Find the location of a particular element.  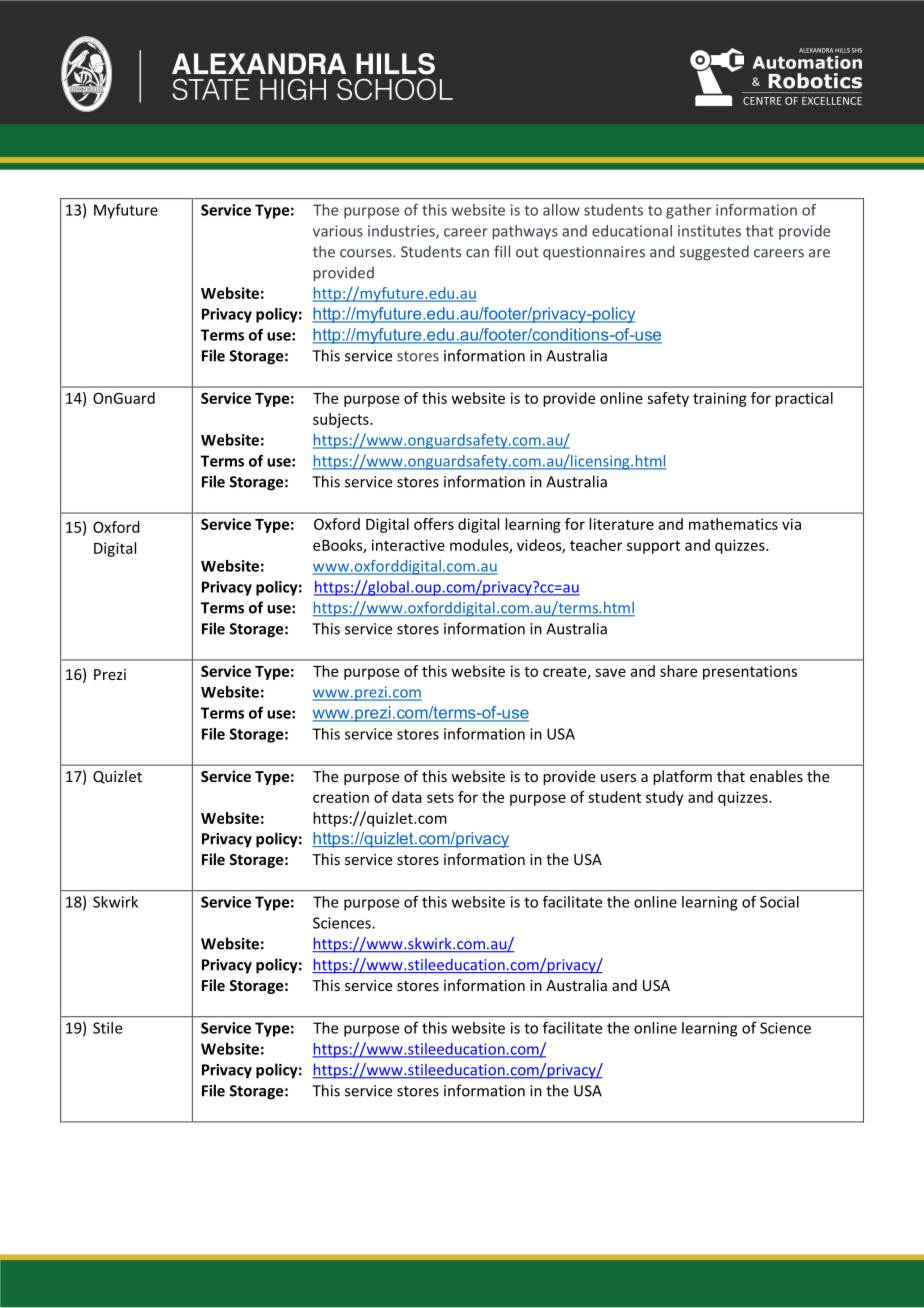

training is located at coordinates (720, 399).
